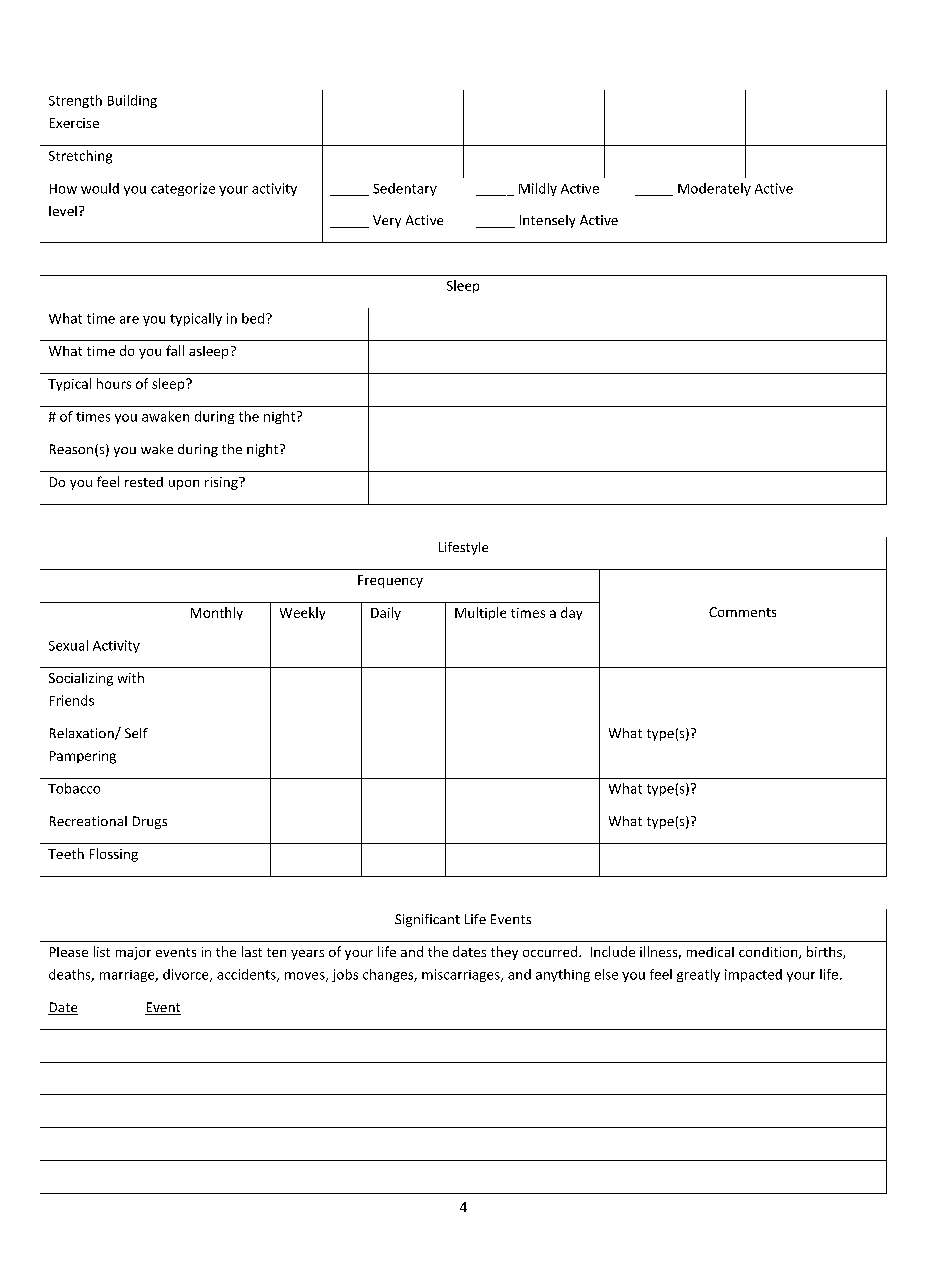  Describe the element at coordinates (184, 485) in the screenshot. I see `upon` at that location.
